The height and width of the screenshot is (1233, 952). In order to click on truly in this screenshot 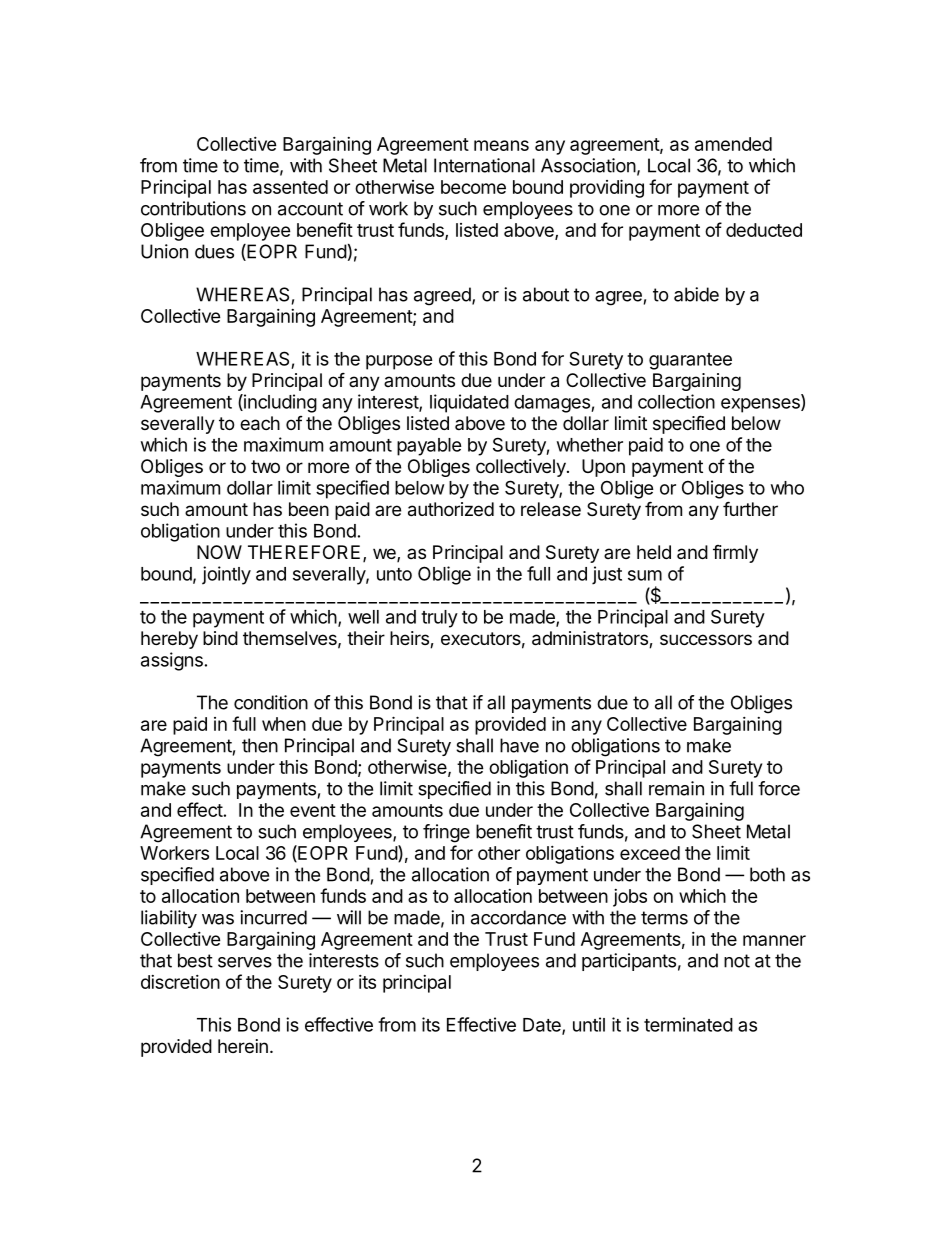, I will do `click(439, 619)`.
